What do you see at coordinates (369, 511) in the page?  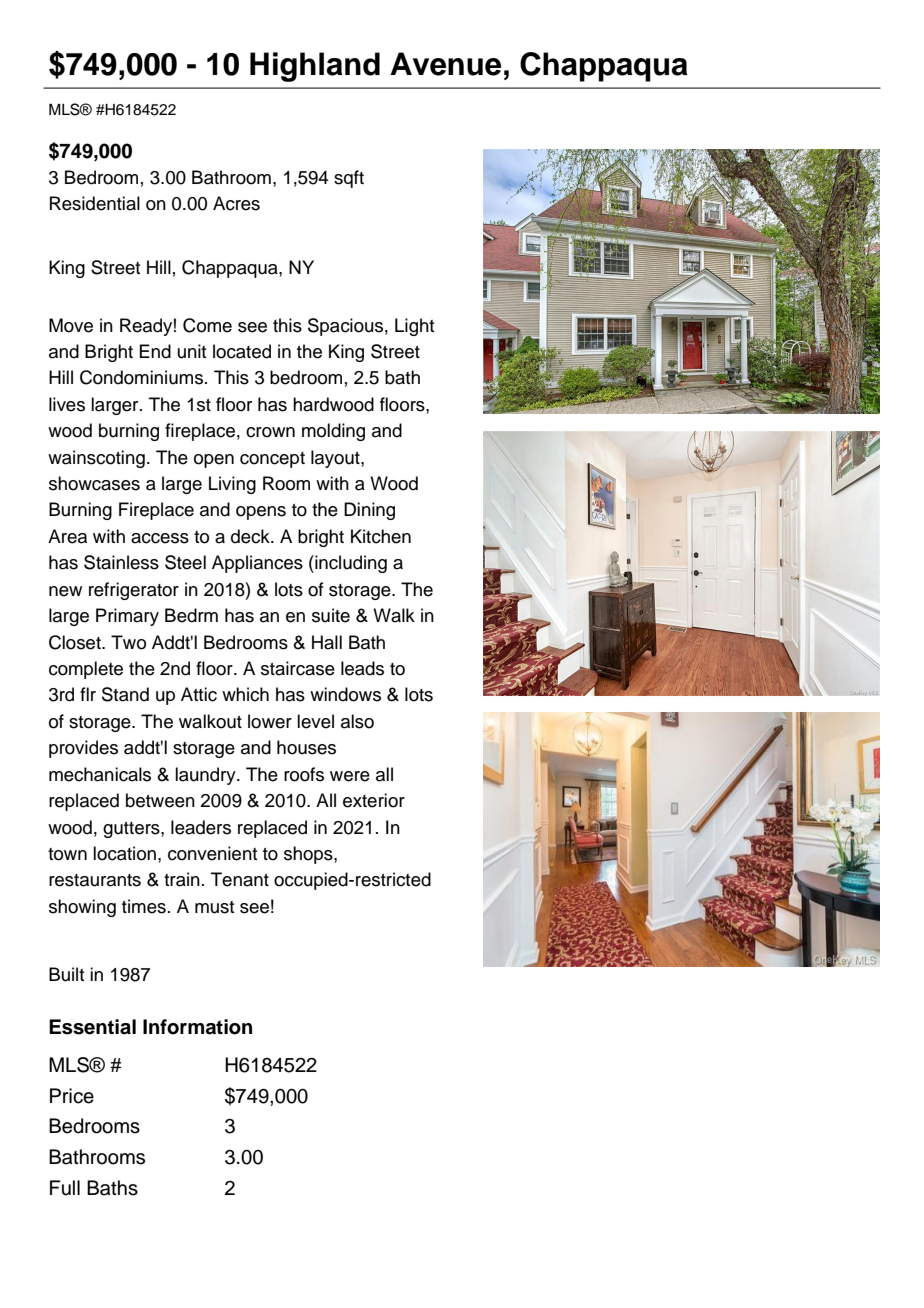 I see `Dining` at bounding box center [369, 511].
